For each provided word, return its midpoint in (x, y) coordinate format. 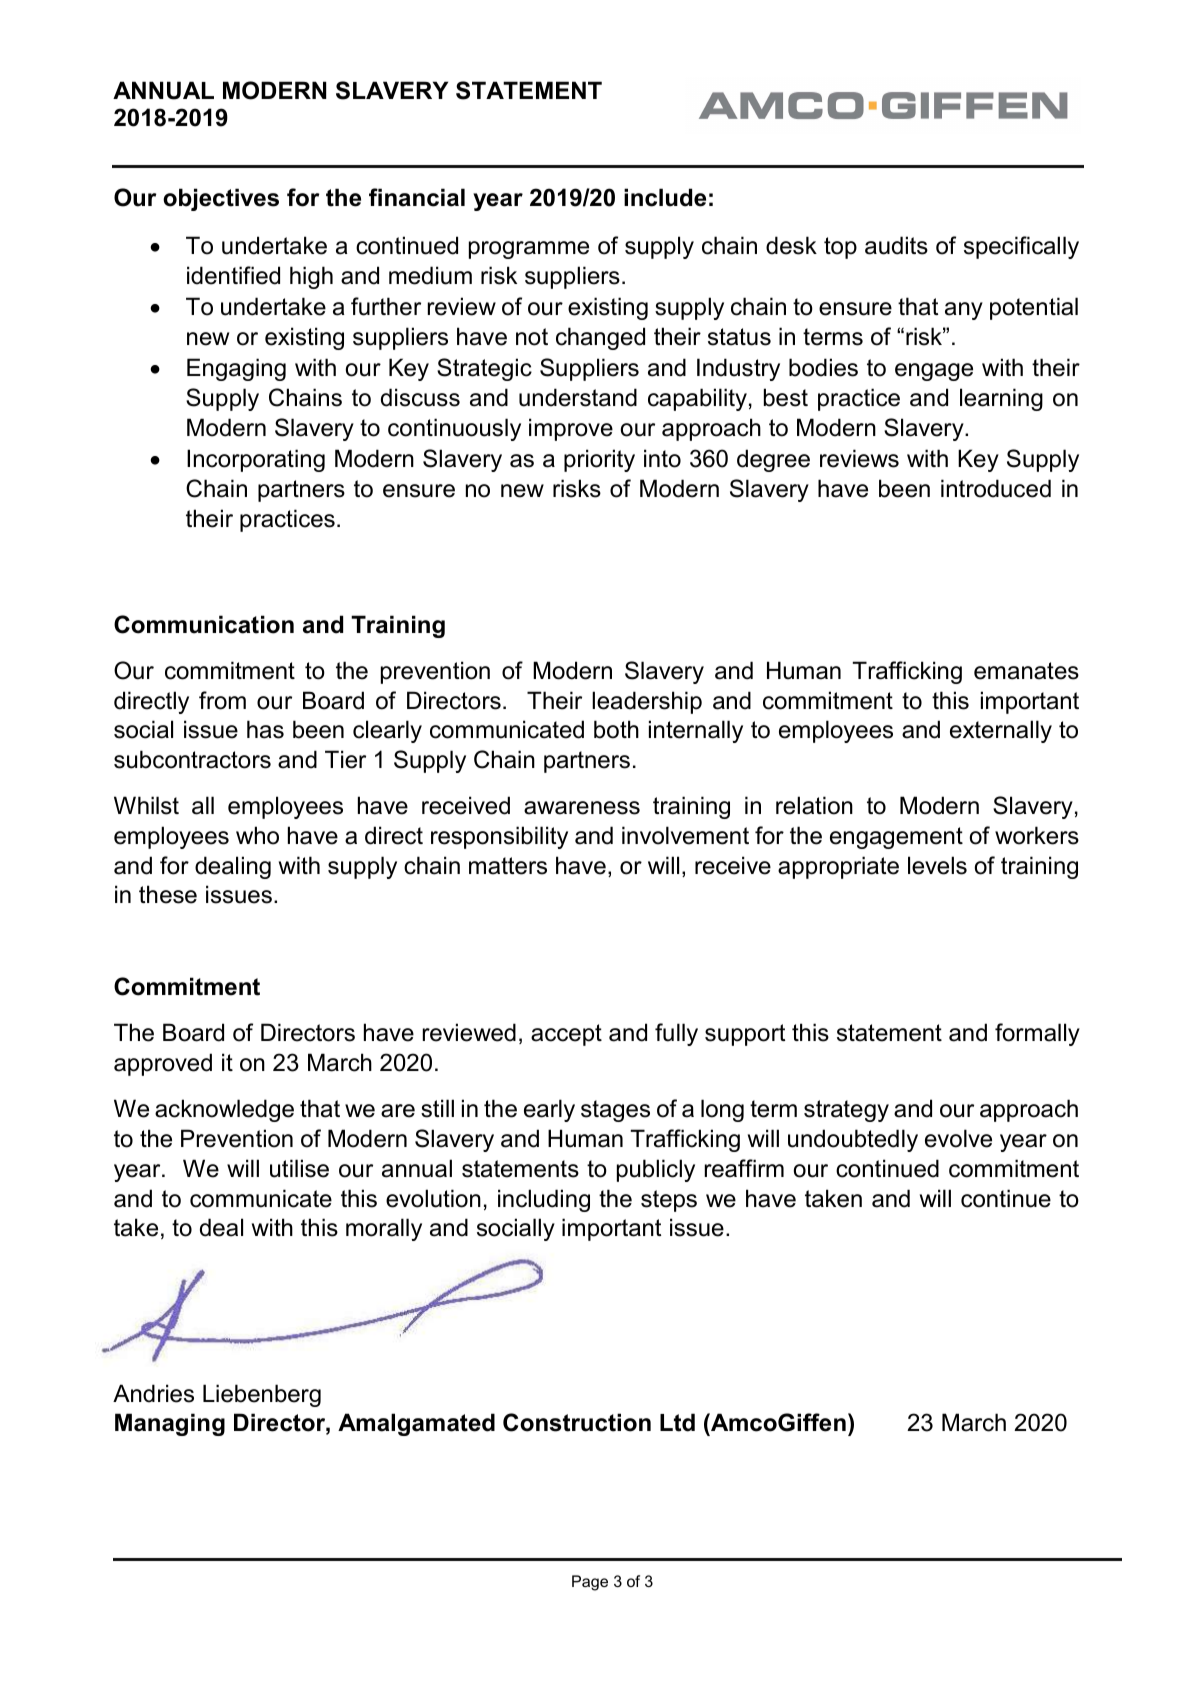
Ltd (677, 1422)
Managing (170, 1424)
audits (896, 245)
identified (233, 275)
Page (590, 1583)
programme (529, 250)
